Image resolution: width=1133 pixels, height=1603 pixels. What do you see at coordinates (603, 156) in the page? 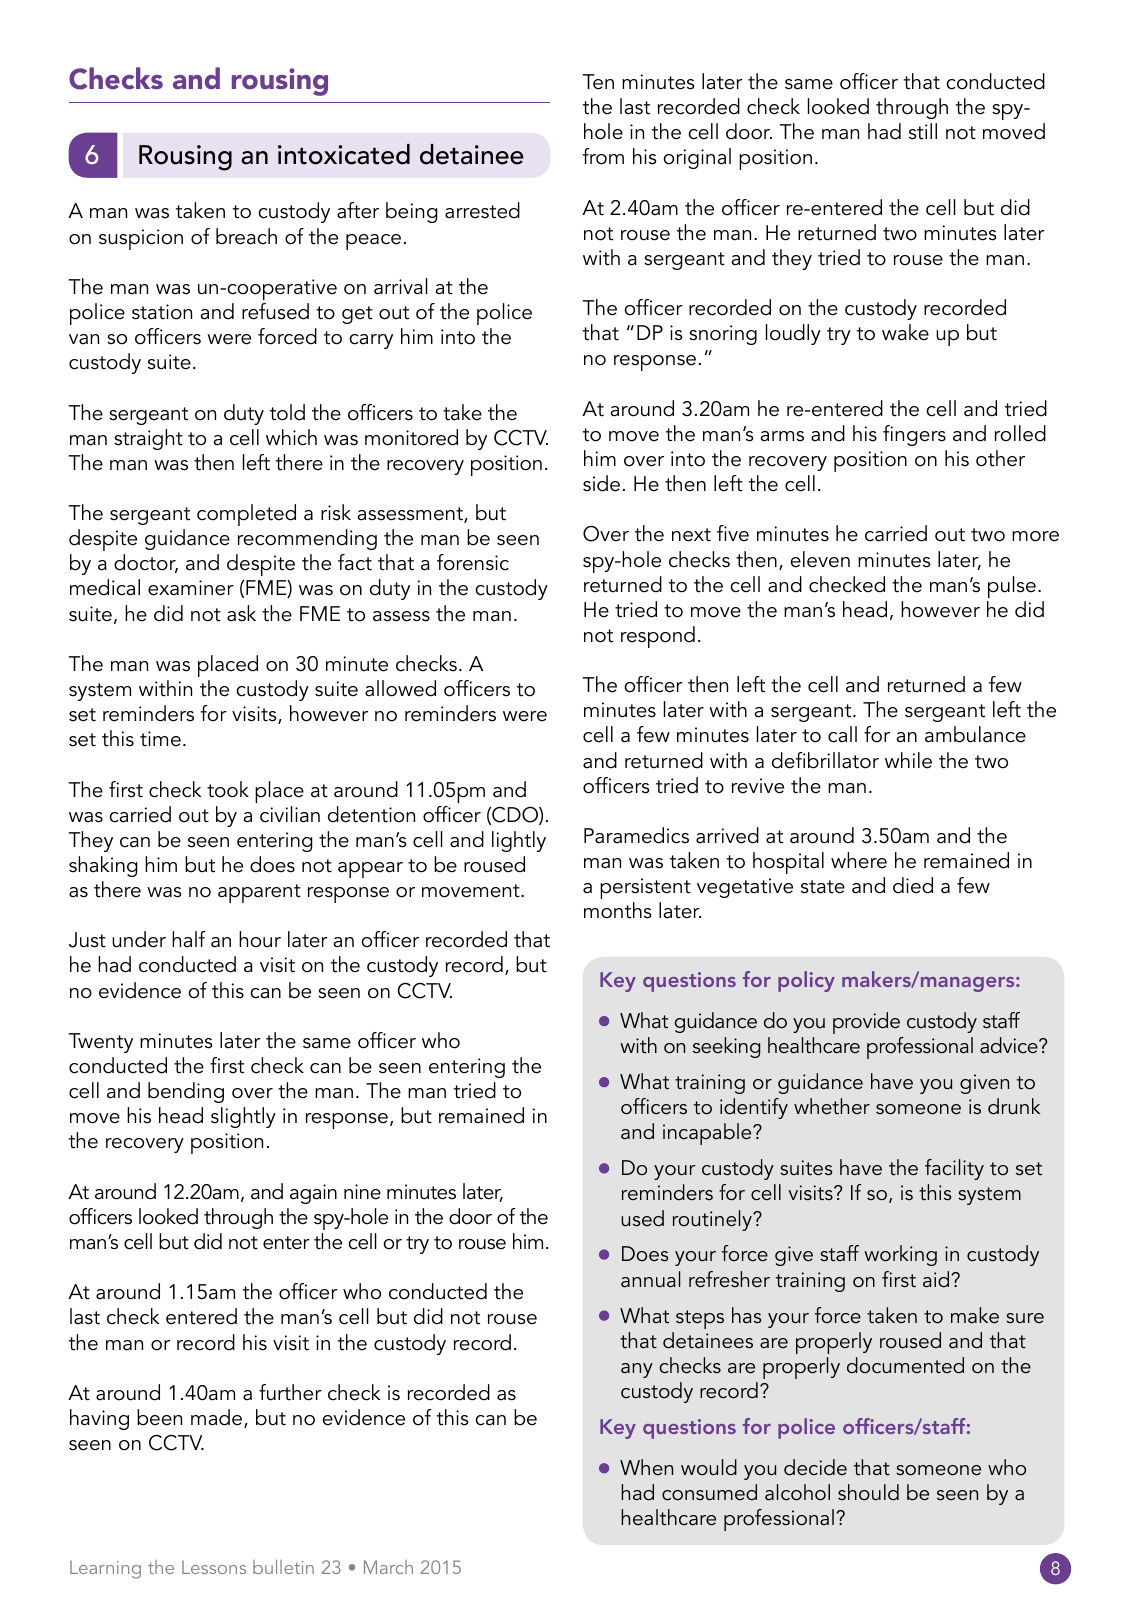
I see `from` at bounding box center [603, 156].
